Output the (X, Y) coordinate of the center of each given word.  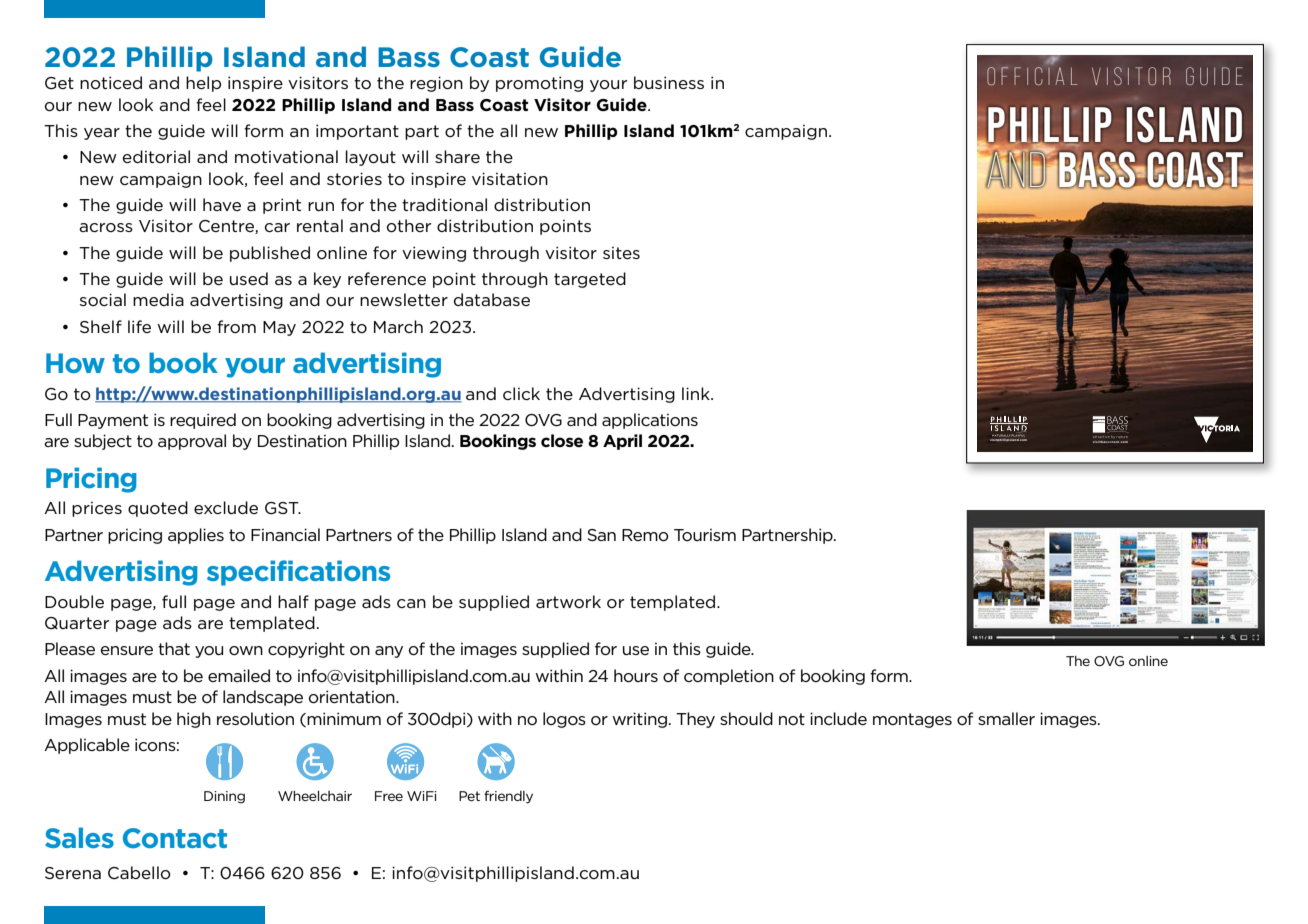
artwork (568, 601)
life (139, 326)
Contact (175, 838)
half (293, 601)
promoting (539, 84)
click (521, 393)
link (697, 393)
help (203, 84)
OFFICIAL (1032, 76)
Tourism (705, 535)
